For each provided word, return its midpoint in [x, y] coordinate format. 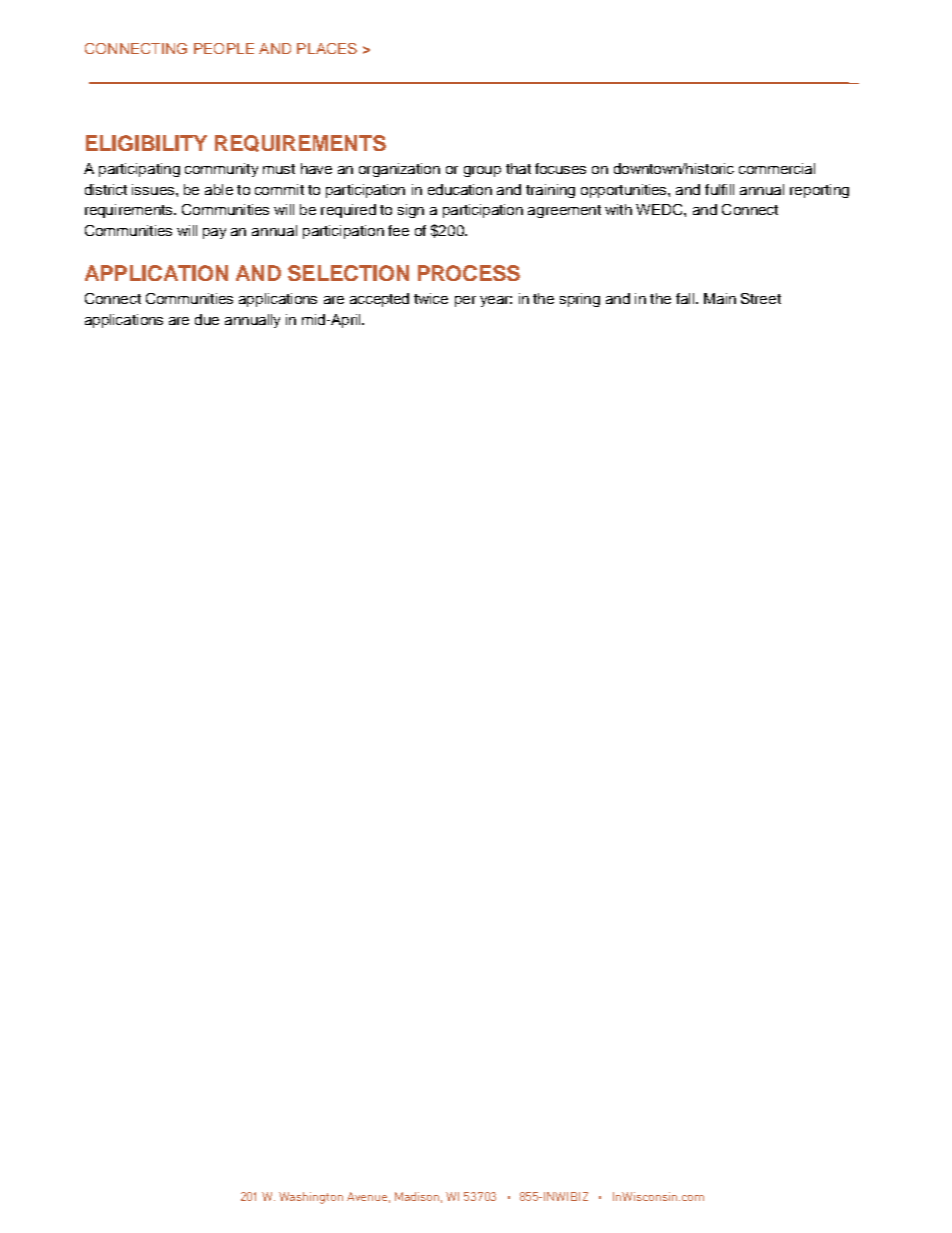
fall [686, 298]
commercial [777, 168]
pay [214, 233]
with [618, 209]
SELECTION [348, 273]
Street [761, 298]
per [465, 301]
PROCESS [469, 273]
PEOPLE [224, 48]
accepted [379, 300]
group [482, 171]
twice [431, 298]
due [207, 319]
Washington [311, 1198]
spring [580, 300]
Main [720, 298]
